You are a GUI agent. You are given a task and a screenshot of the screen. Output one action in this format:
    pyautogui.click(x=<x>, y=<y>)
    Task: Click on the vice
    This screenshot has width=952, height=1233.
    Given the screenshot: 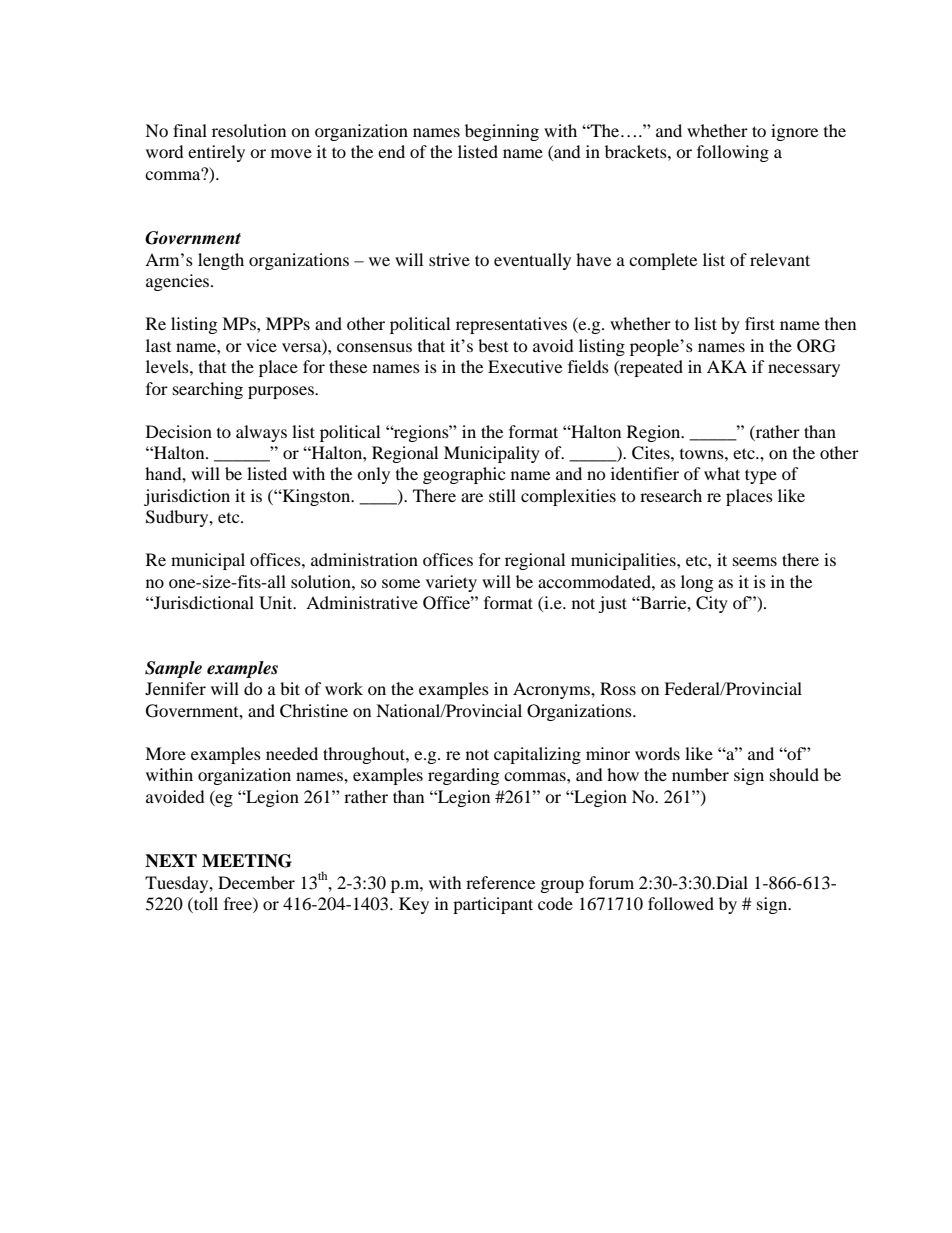 What is the action you would take?
    pyautogui.click(x=261, y=345)
